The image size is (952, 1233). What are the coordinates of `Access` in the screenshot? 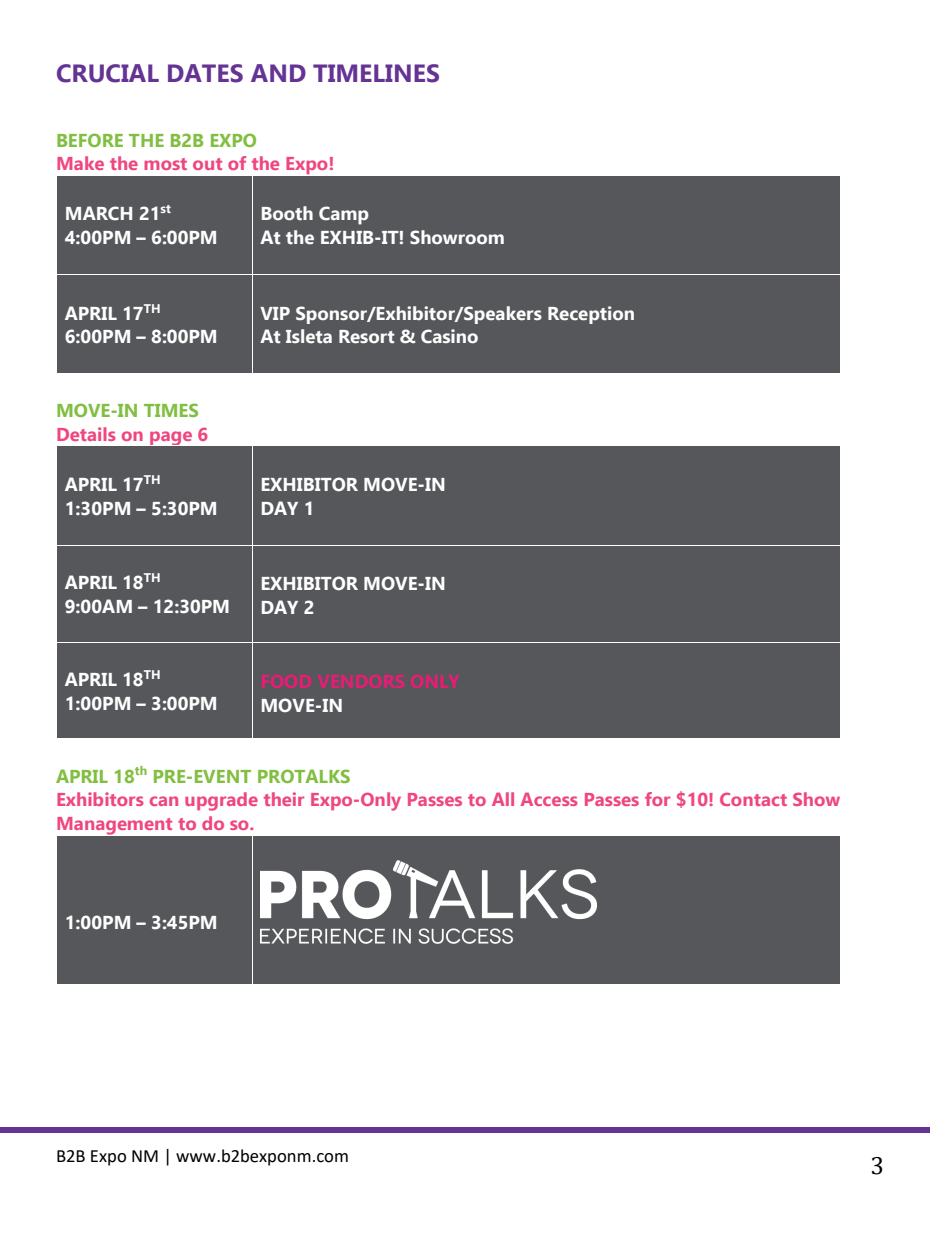 It's located at (549, 799).
